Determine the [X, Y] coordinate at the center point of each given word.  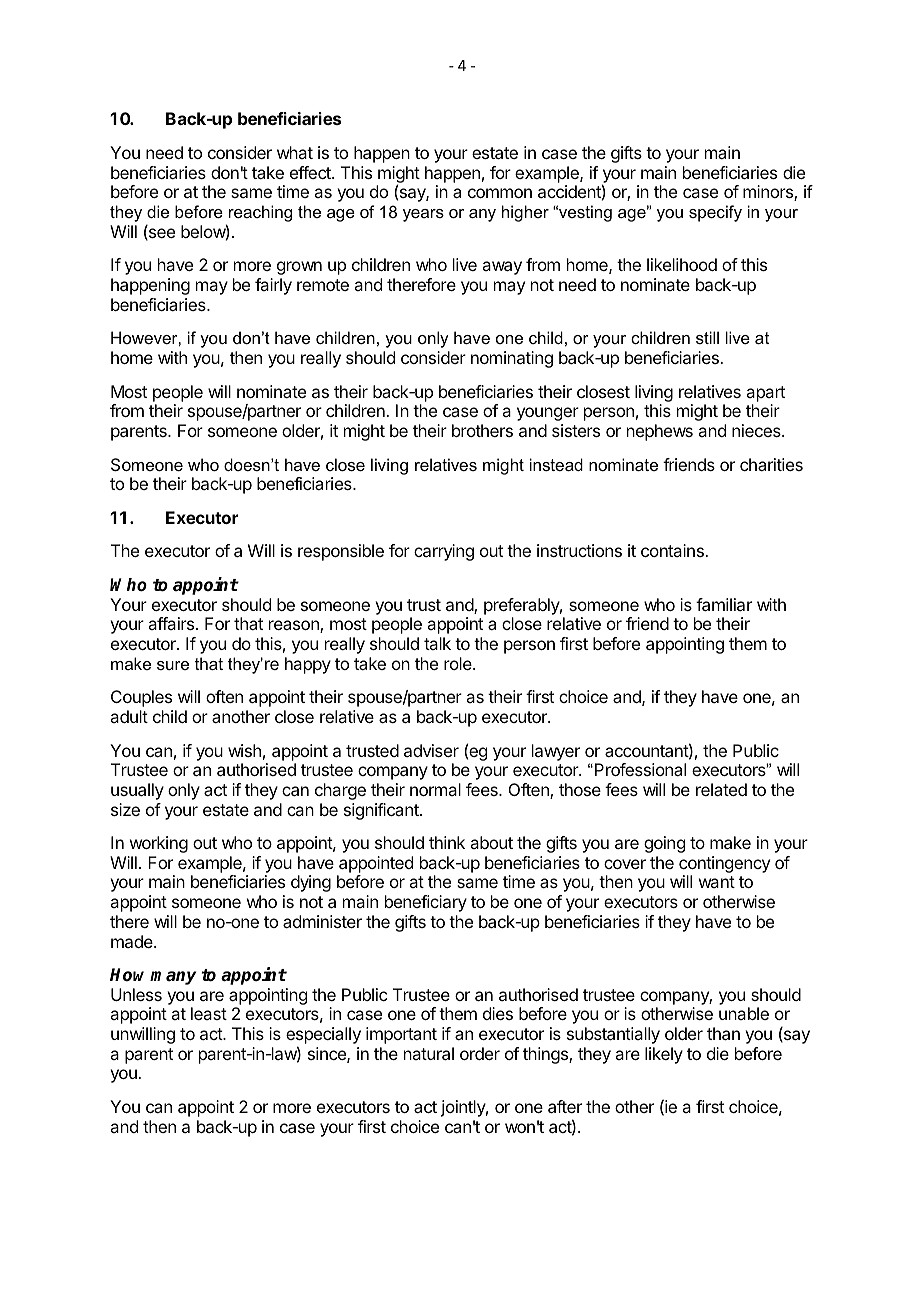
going [664, 844]
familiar [724, 604]
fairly [273, 286]
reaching [259, 215]
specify [715, 213]
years [423, 215]
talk [437, 643]
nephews [660, 432]
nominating [512, 359]
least [209, 1013]
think [447, 842]
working [159, 844]
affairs [171, 623]
